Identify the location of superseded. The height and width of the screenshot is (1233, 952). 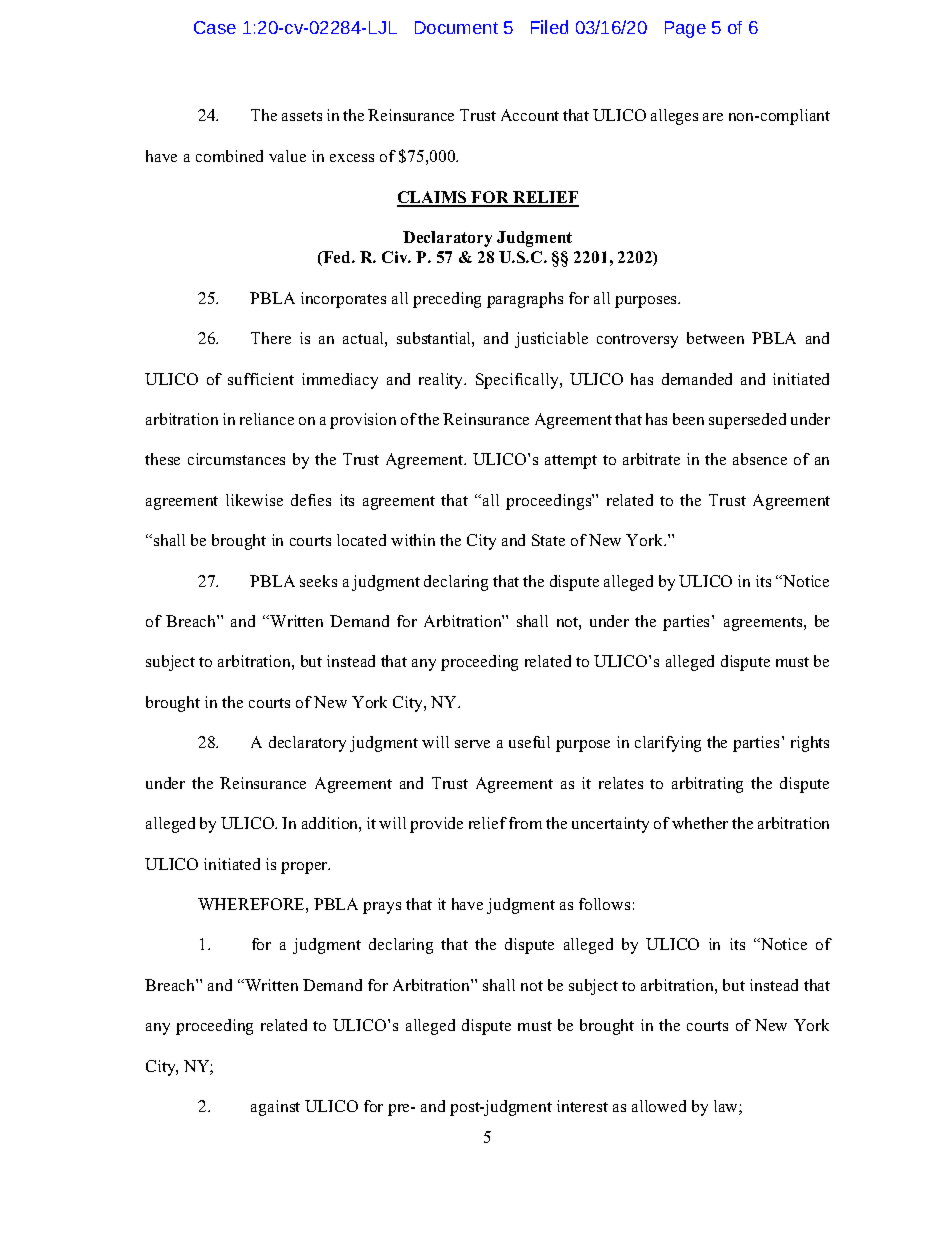
(747, 421).
